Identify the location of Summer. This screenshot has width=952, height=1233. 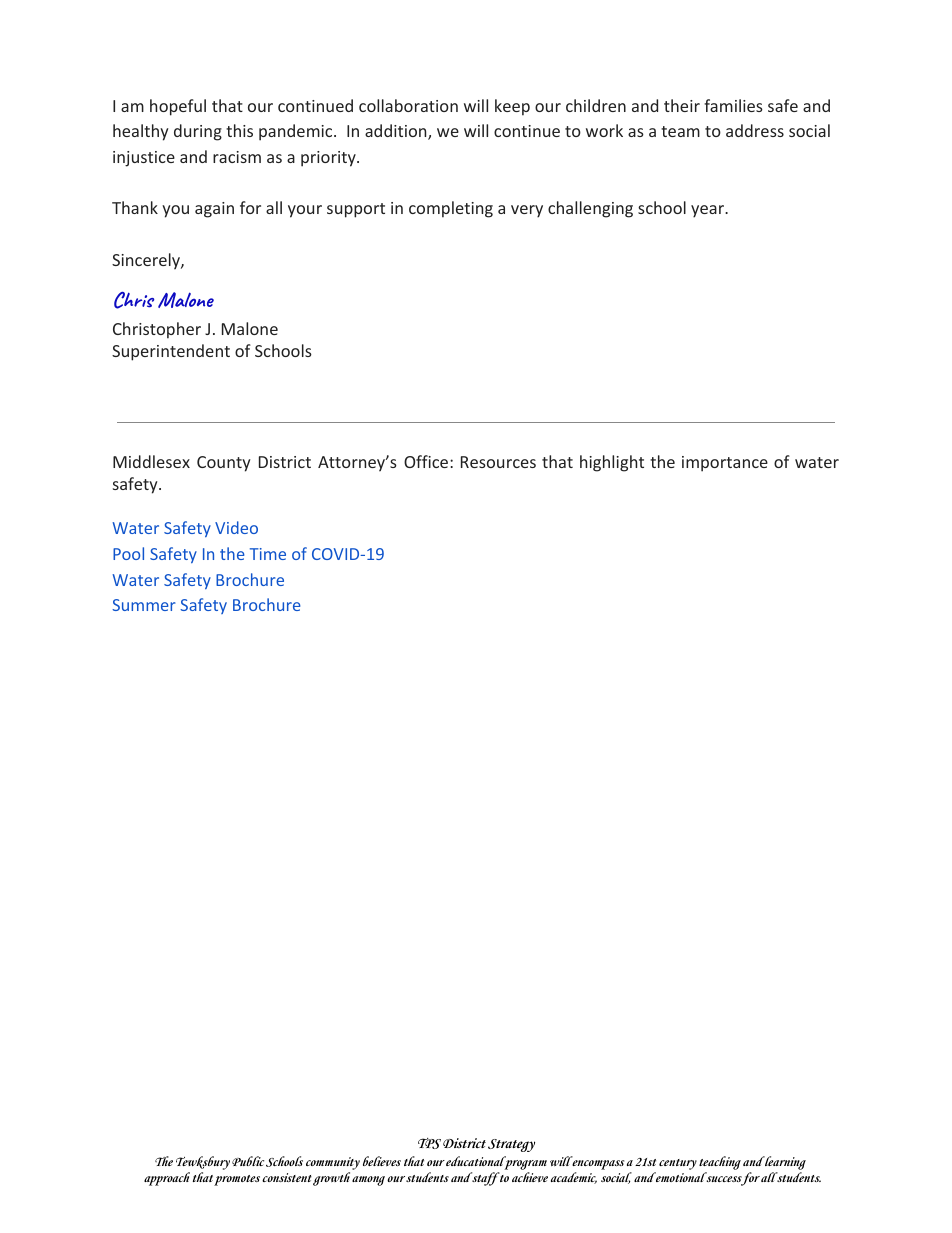
(144, 605).
